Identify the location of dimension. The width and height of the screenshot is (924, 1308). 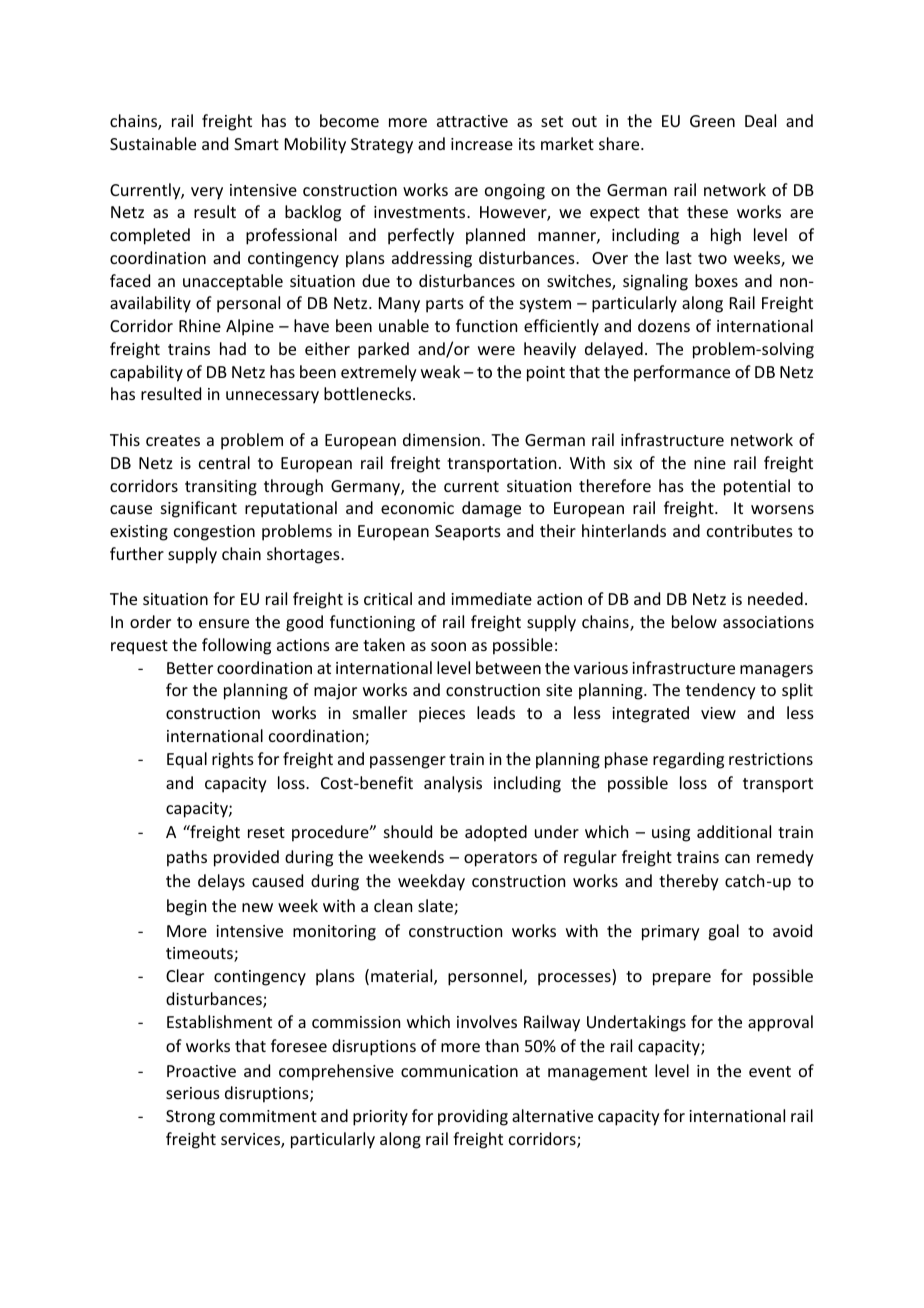
(441, 439).
